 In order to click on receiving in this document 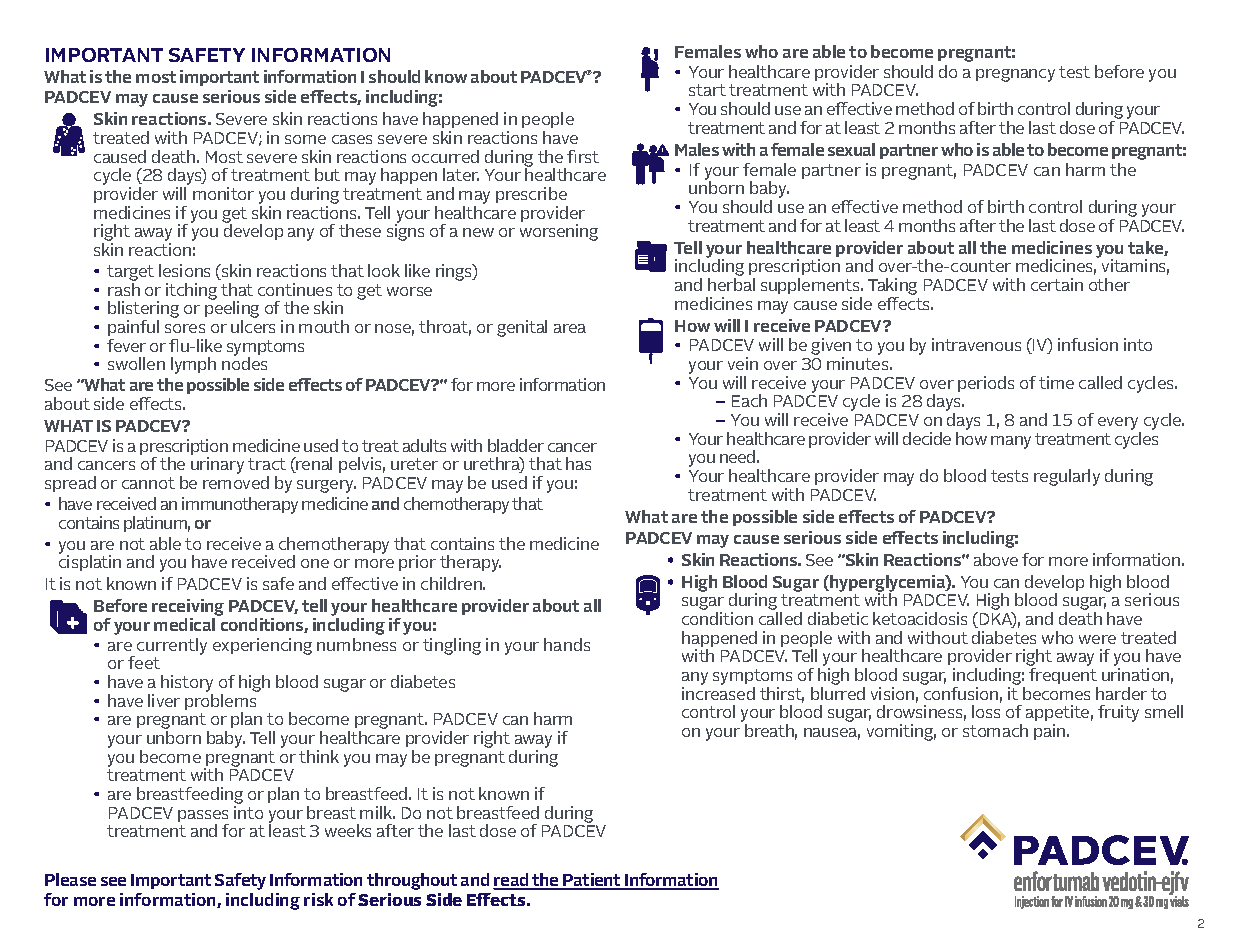, I will do `click(188, 609)`.
